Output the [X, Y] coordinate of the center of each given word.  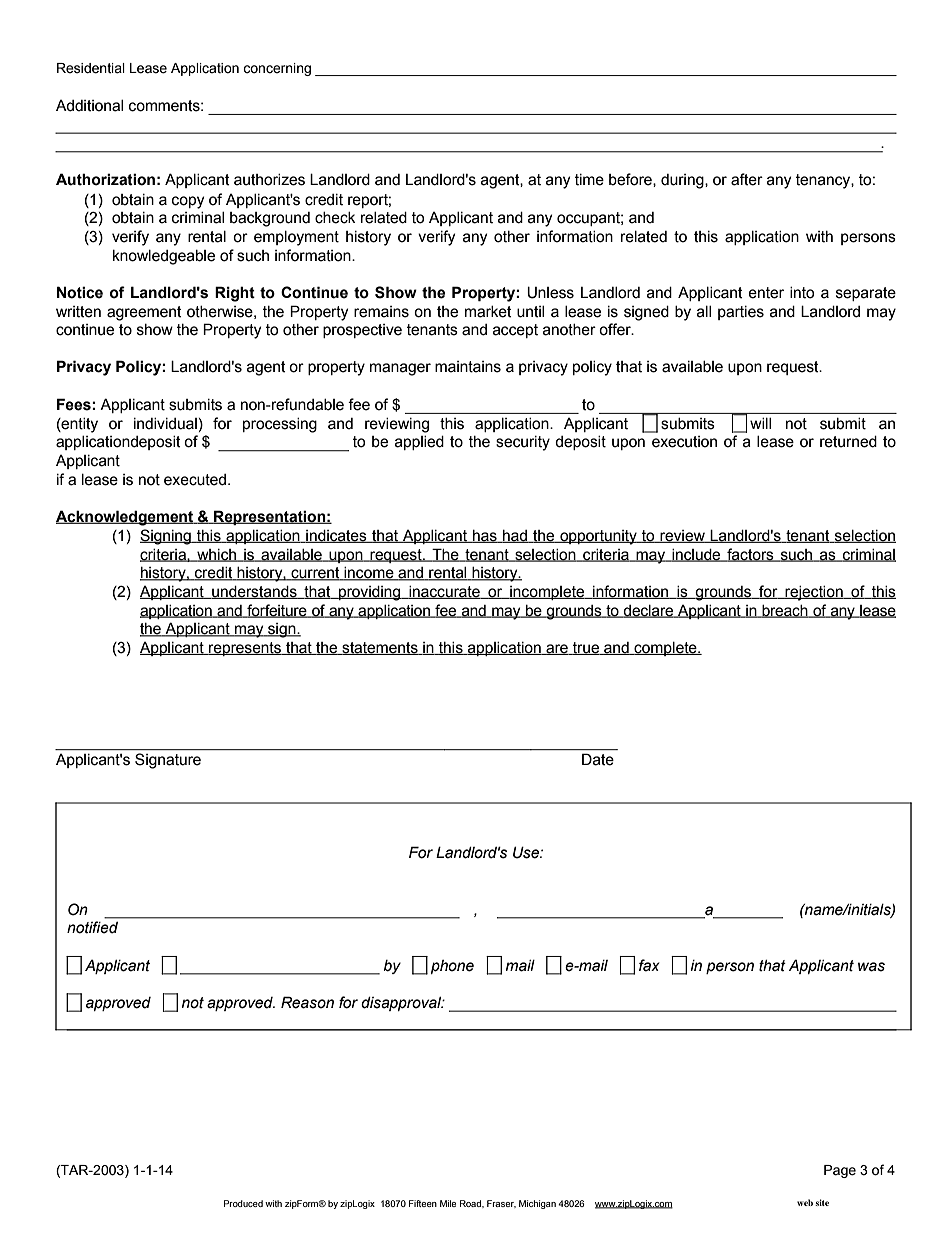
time [589, 180]
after [747, 179]
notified [92, 927]
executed [195, 480]
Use [527, 852]
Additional [89, 106]
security [523, 443]
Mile [448, 1203]
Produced [243, 1203]
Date [598, 759]
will [760, 423]
